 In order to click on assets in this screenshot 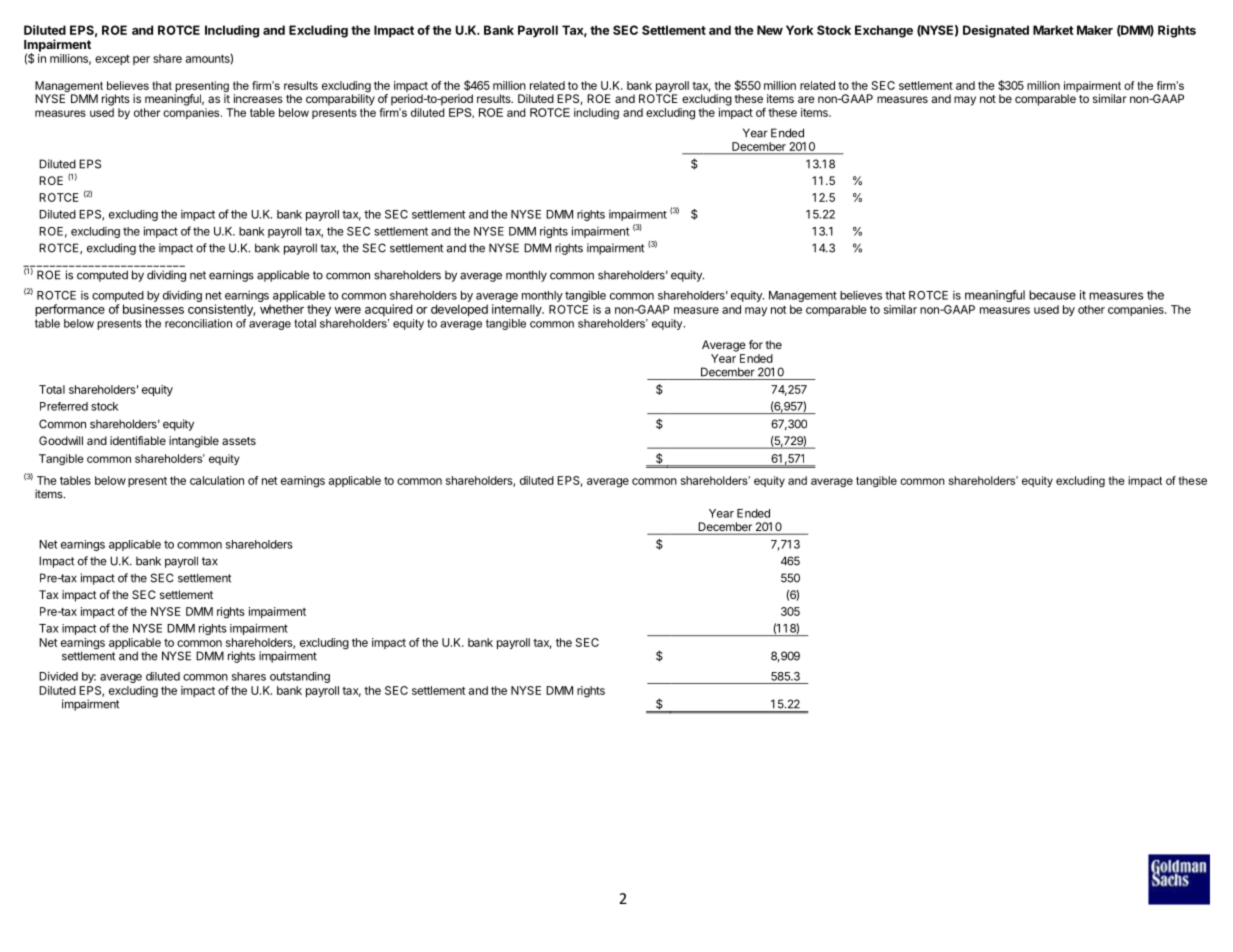, I will do `click(239, 441)`.
